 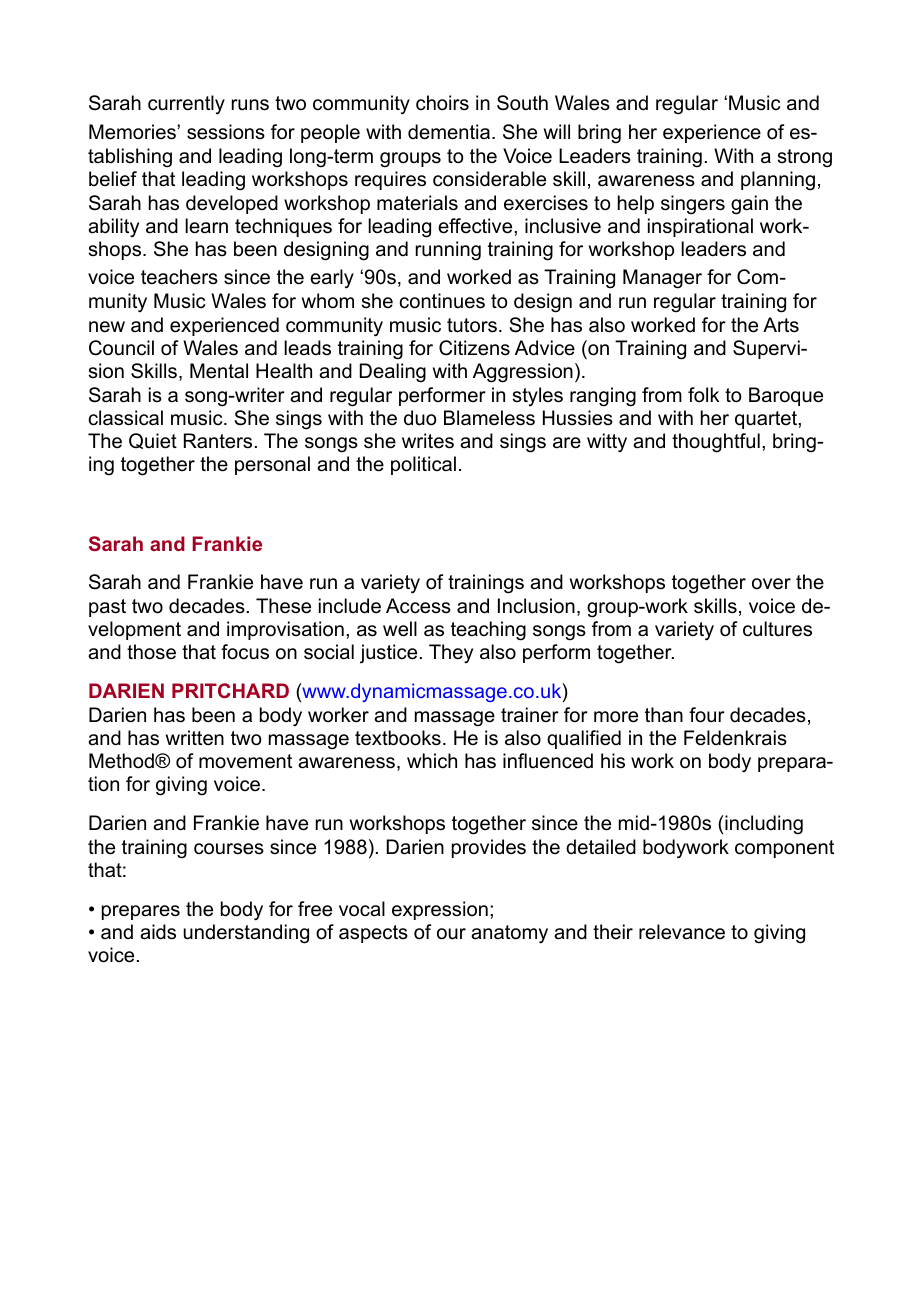 I want to click on over, so click(x=771, y=584).
